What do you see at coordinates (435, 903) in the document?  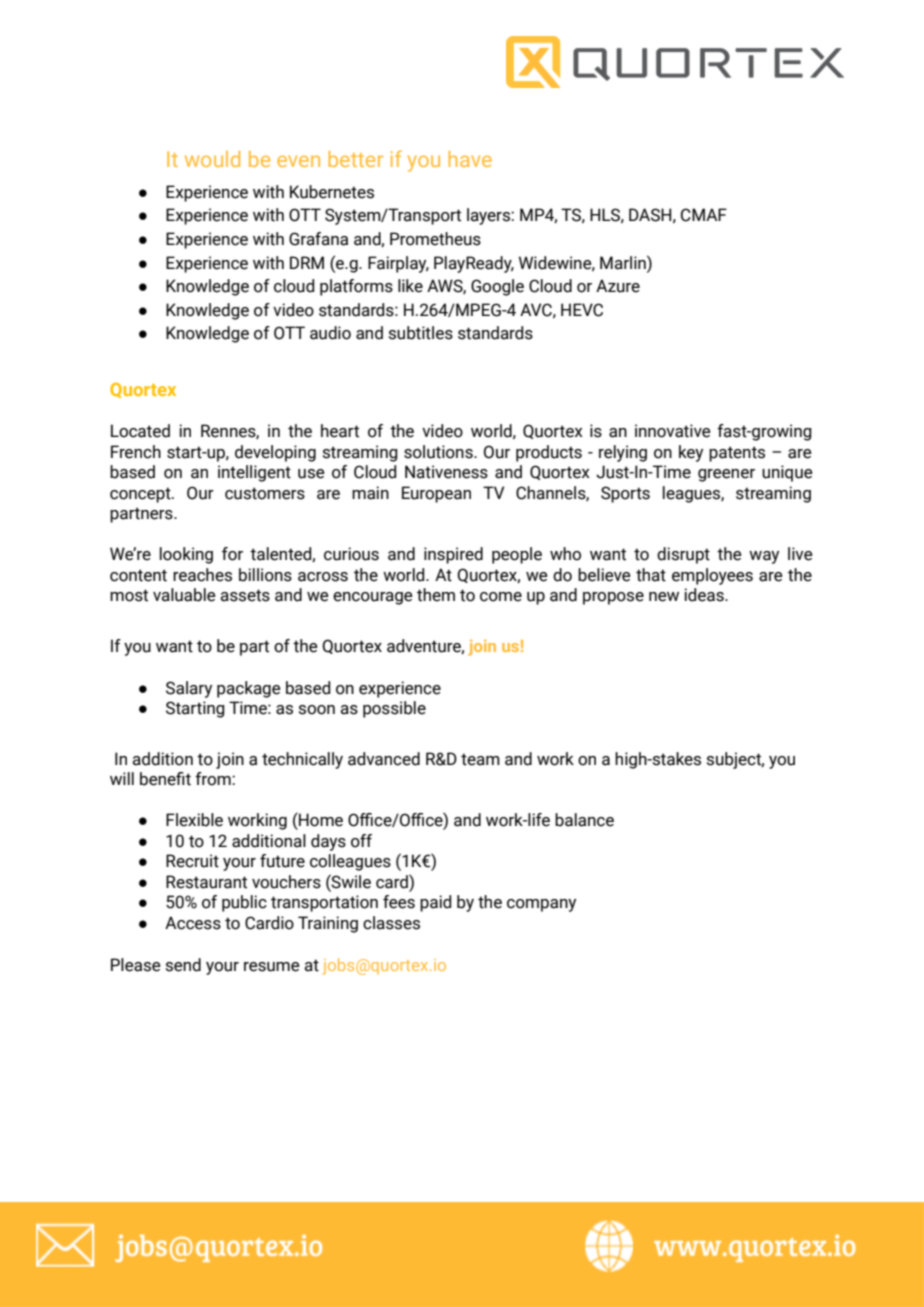 I see `paid` at bounding box center [435, 903].
